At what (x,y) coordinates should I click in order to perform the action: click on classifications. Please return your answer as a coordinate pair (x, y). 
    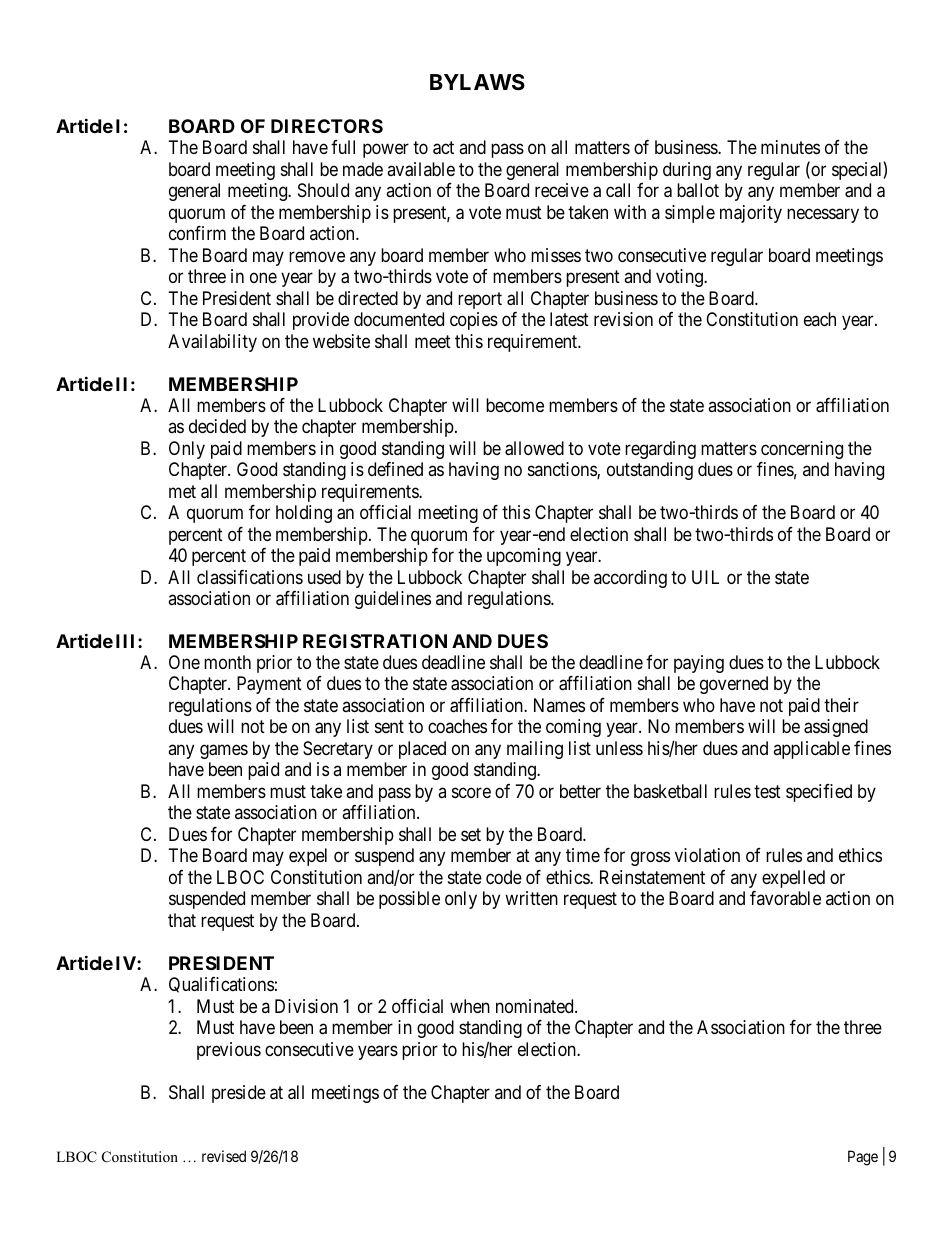
    Looking at the image, I should click on (250, 577).
